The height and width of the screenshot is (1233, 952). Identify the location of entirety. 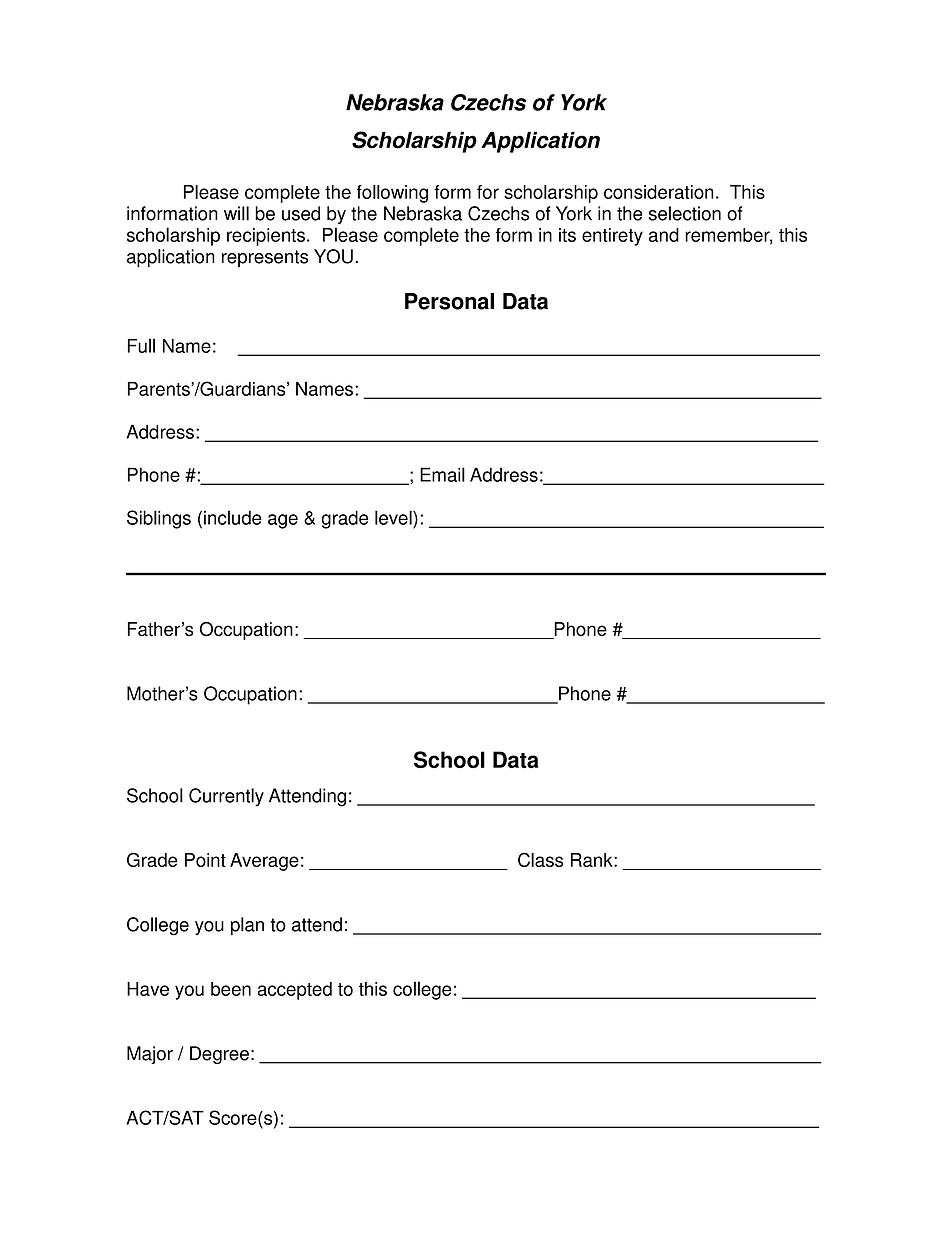
(612, 237).
